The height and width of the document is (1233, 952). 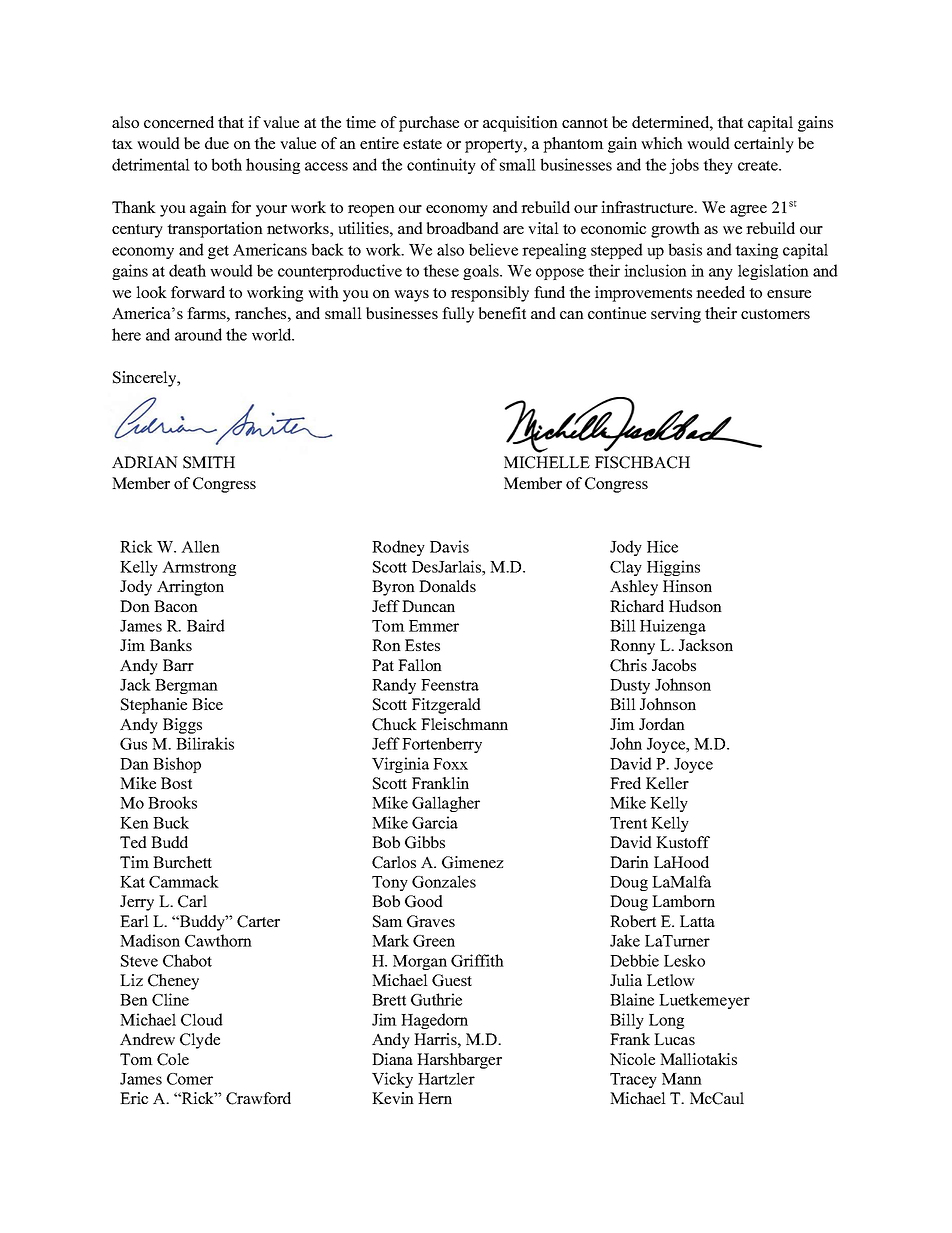 What do you see at coordinates (217, 143) in the document?
I see `due` at bounding box center [217, 143].
